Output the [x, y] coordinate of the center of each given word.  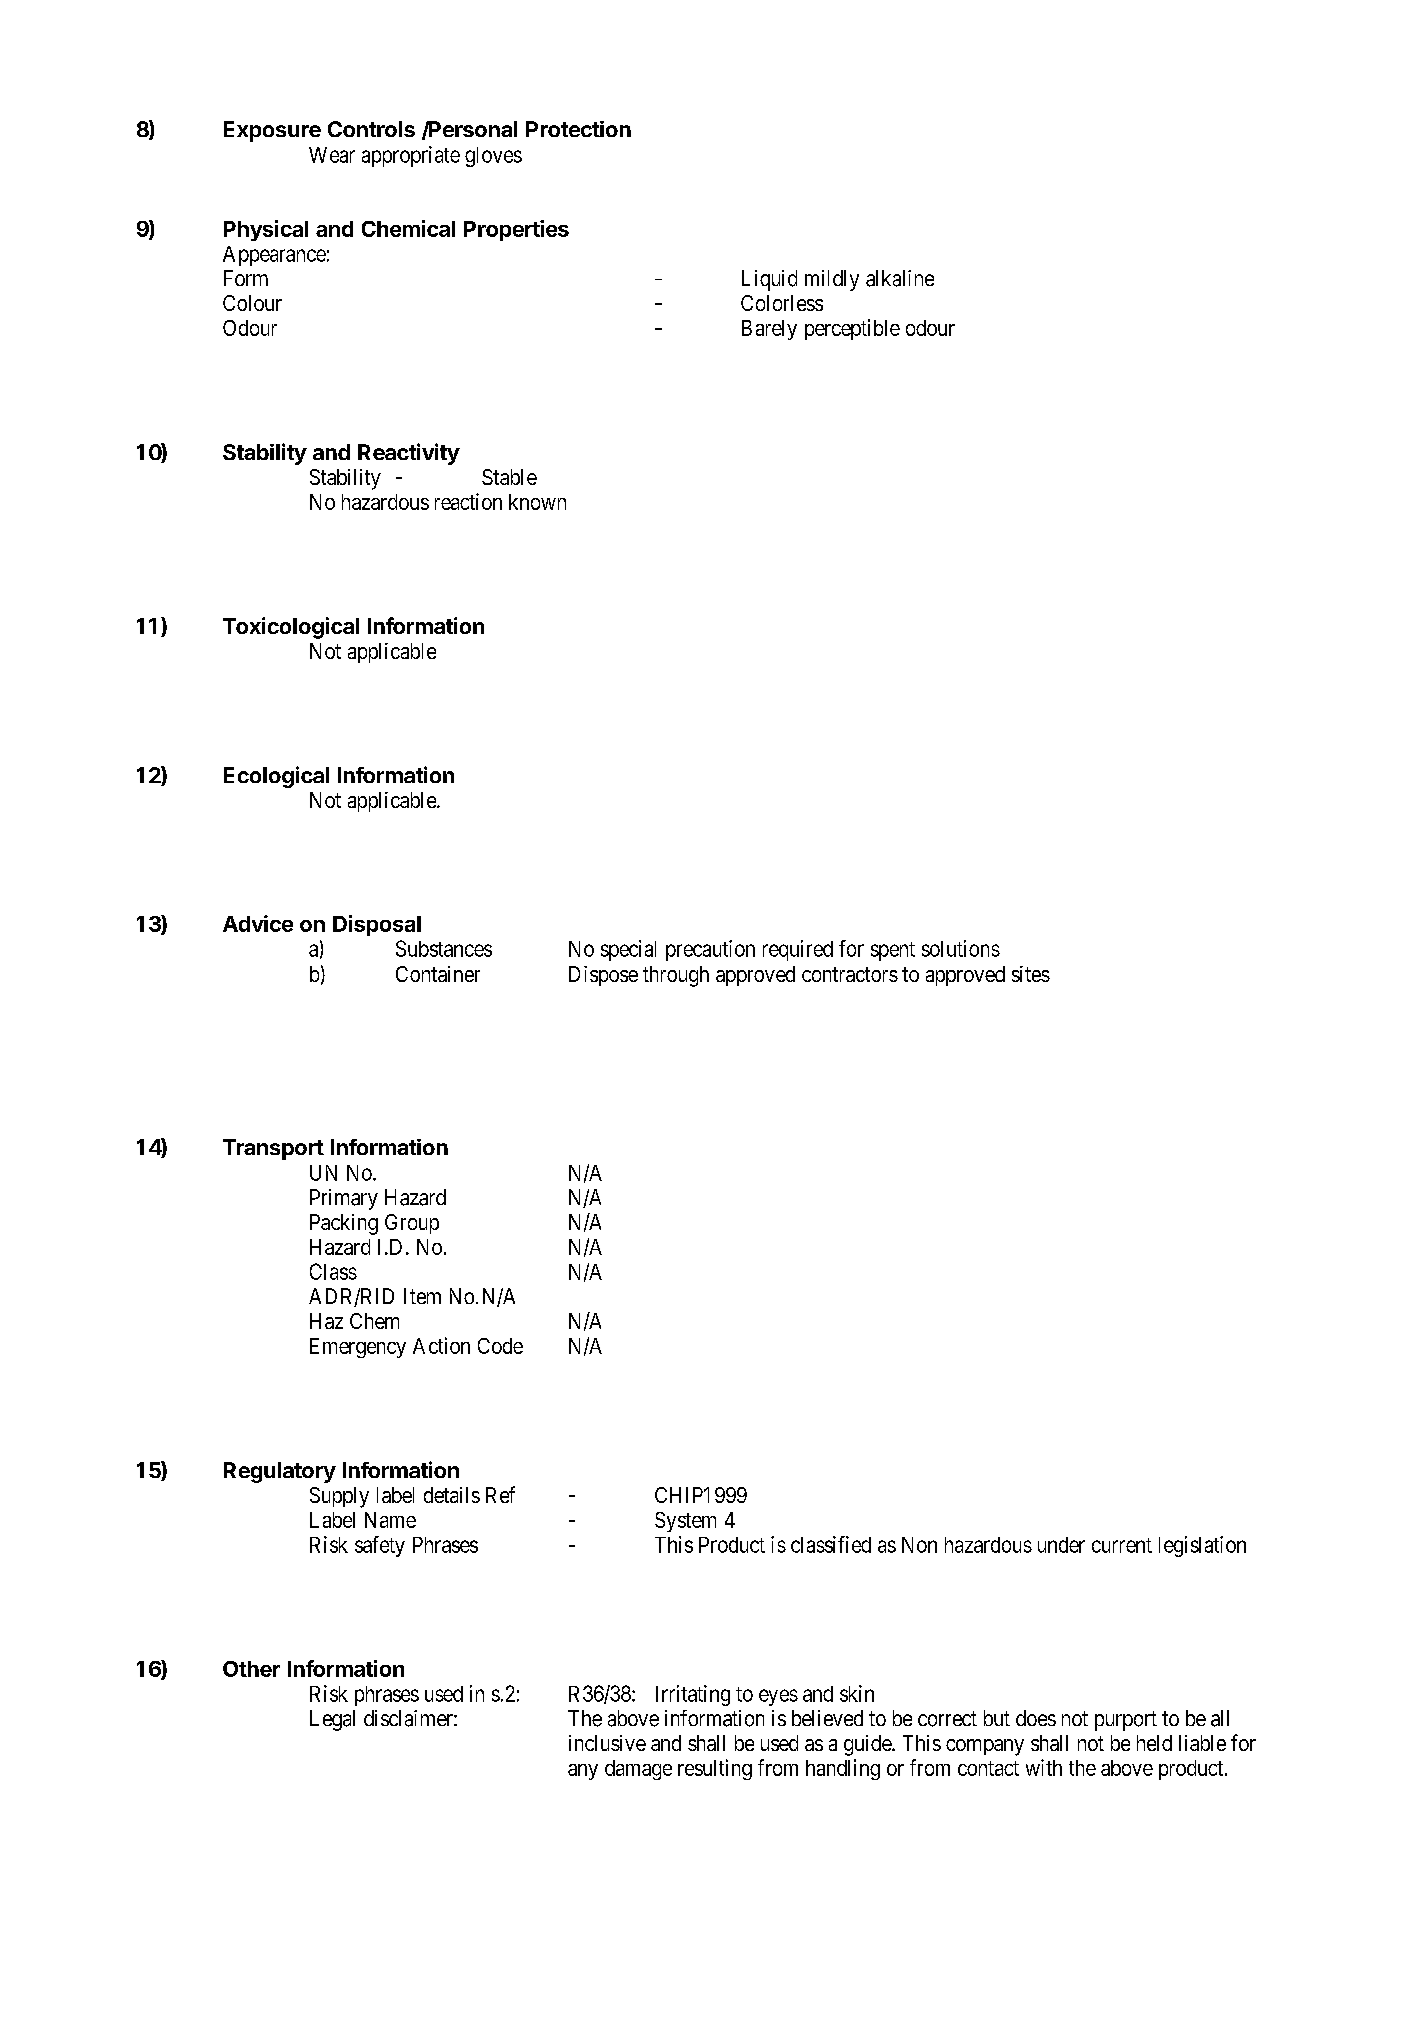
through [676, 976]
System [685, 1522]
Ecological [276, 777]
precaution [710, 950]
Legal [332, 1720]
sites [1031, 974]
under [1061, 1545]
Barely [769, 330]
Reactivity [409, 454]
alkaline [900, 278]
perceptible [852, 329]
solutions [961, 948]
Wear [332, 155]
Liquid [769, 280]
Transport [273, 1149]
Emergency [358, 1348]
